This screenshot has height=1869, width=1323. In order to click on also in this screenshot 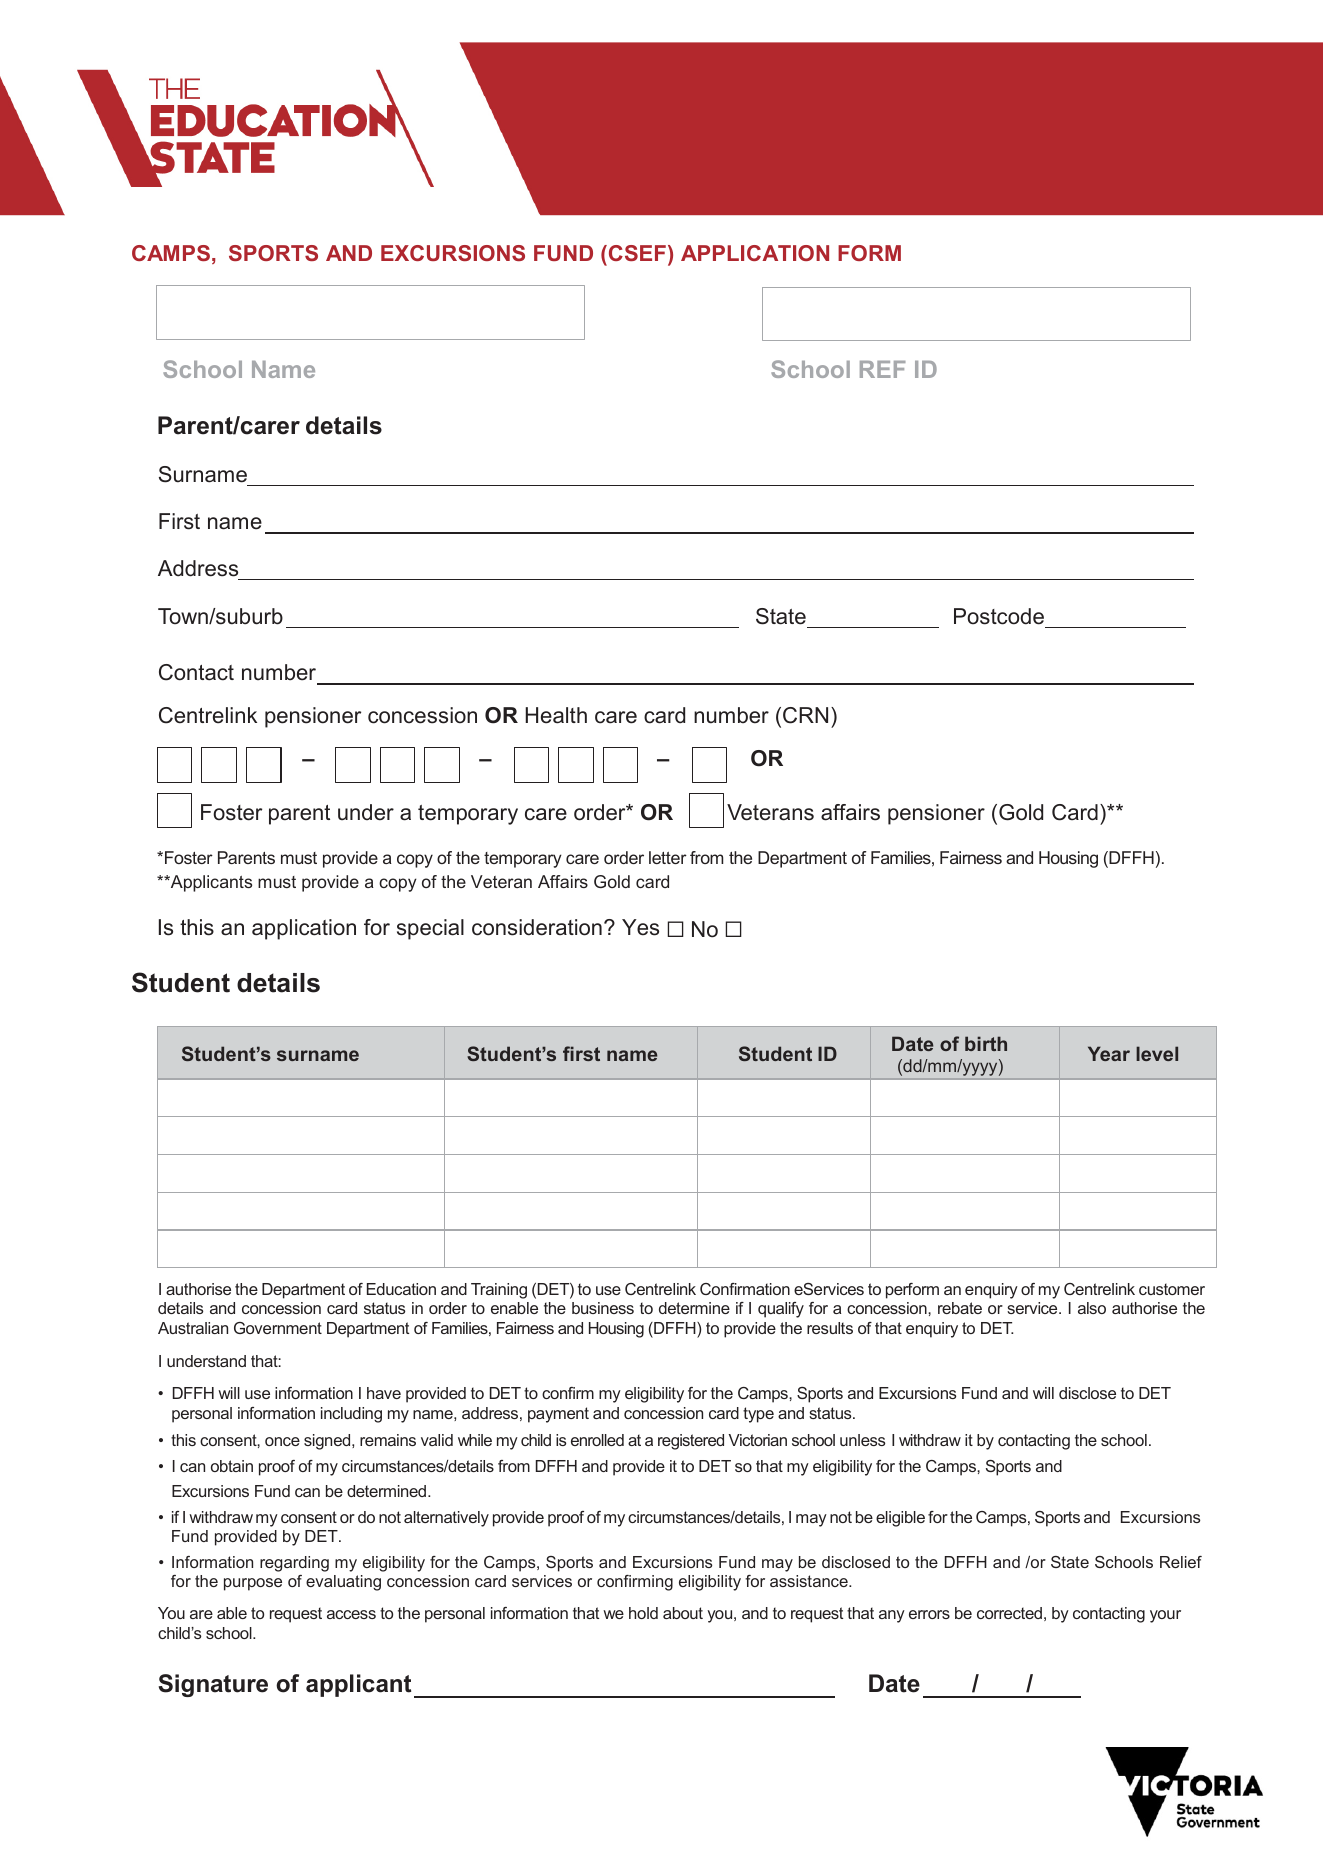, I will do `click(1092, 1308)`.
